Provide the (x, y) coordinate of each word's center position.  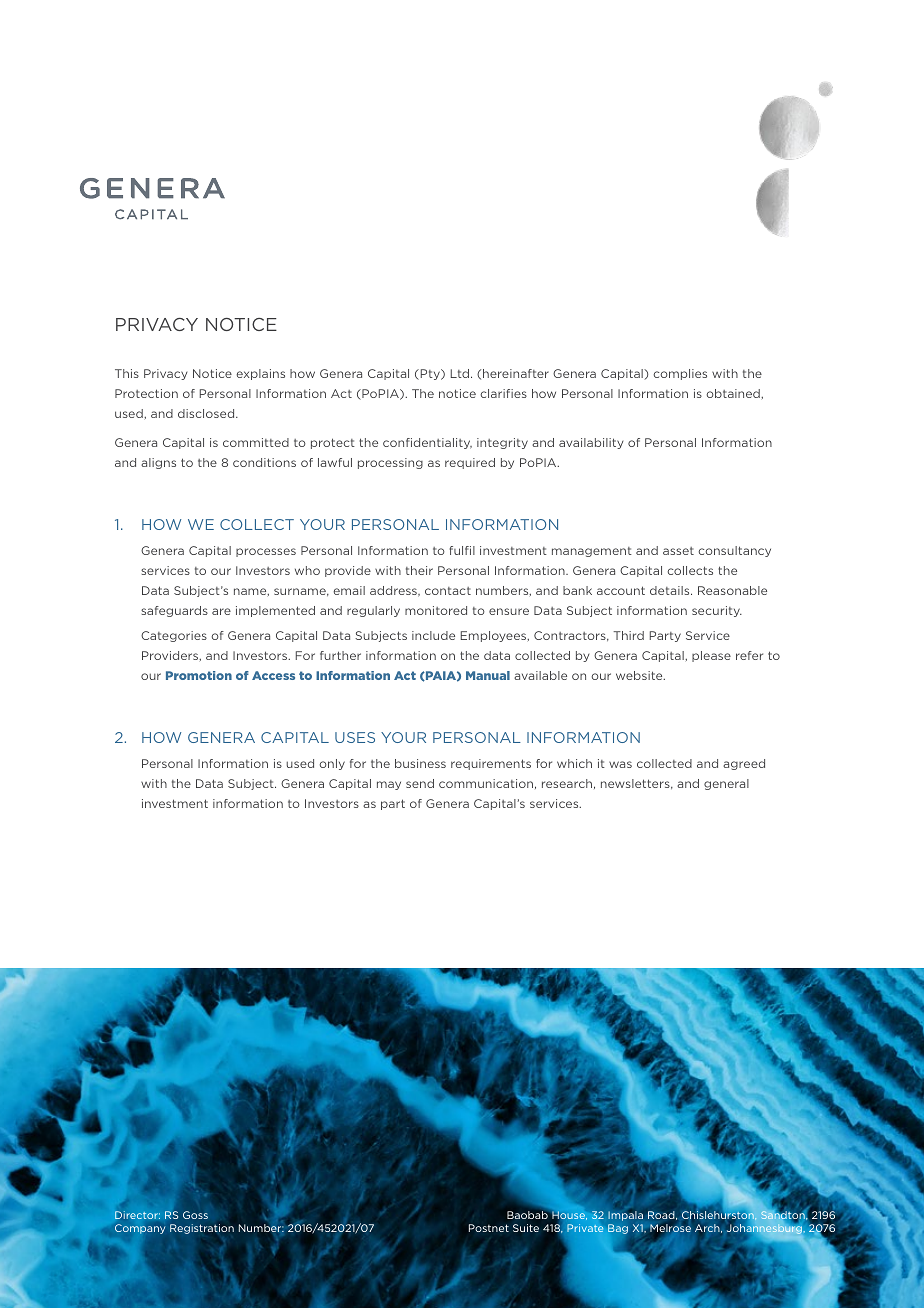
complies (680, 374)
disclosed (207, 413)
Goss (195, 1215)
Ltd (460, 373)
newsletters (636, 784)
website (640, 675)
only (332, 764)
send (420, 783)
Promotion (199, 675)
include (433, 635)
